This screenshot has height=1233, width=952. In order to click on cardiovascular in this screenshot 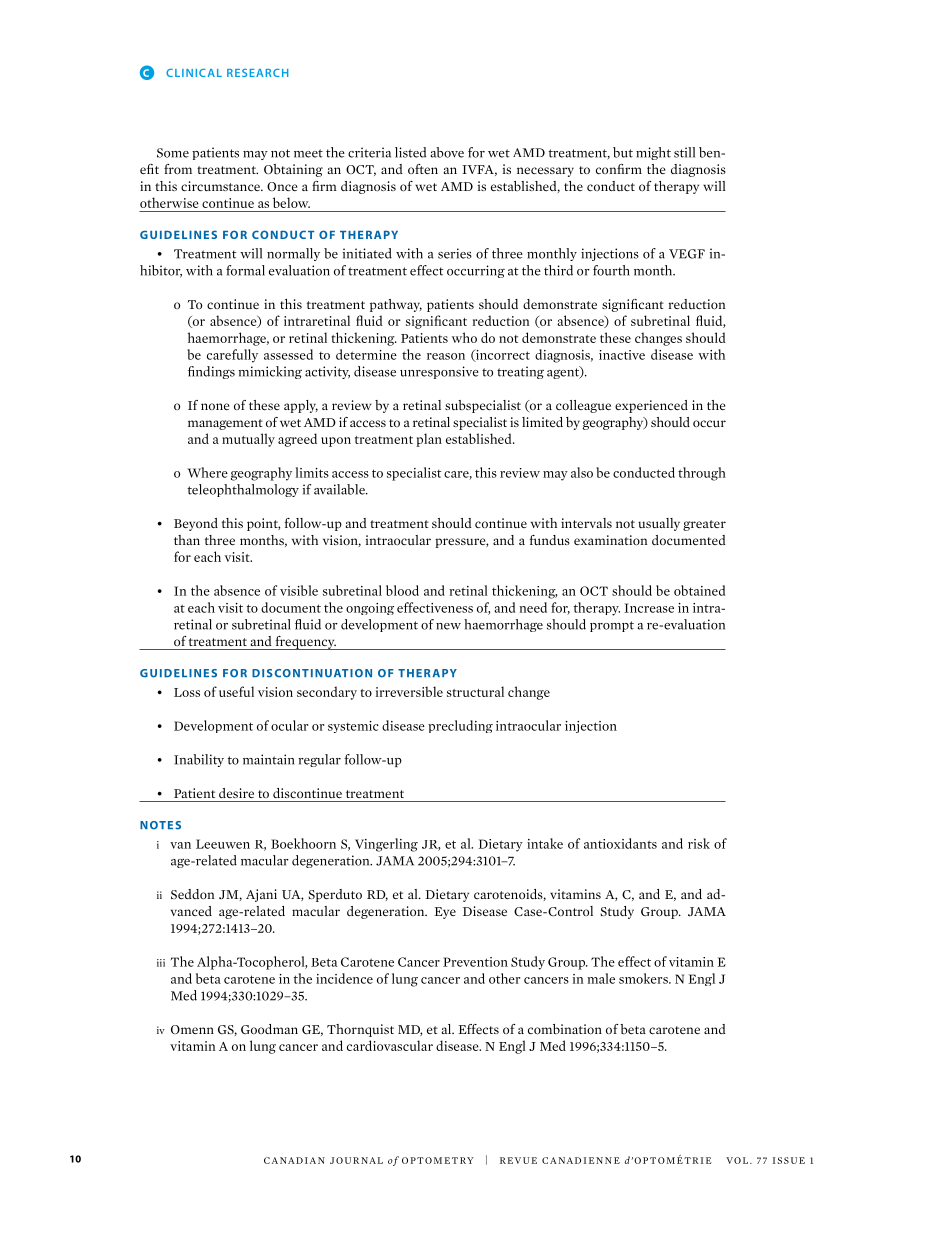, I will do `click(390, 1045)`.
